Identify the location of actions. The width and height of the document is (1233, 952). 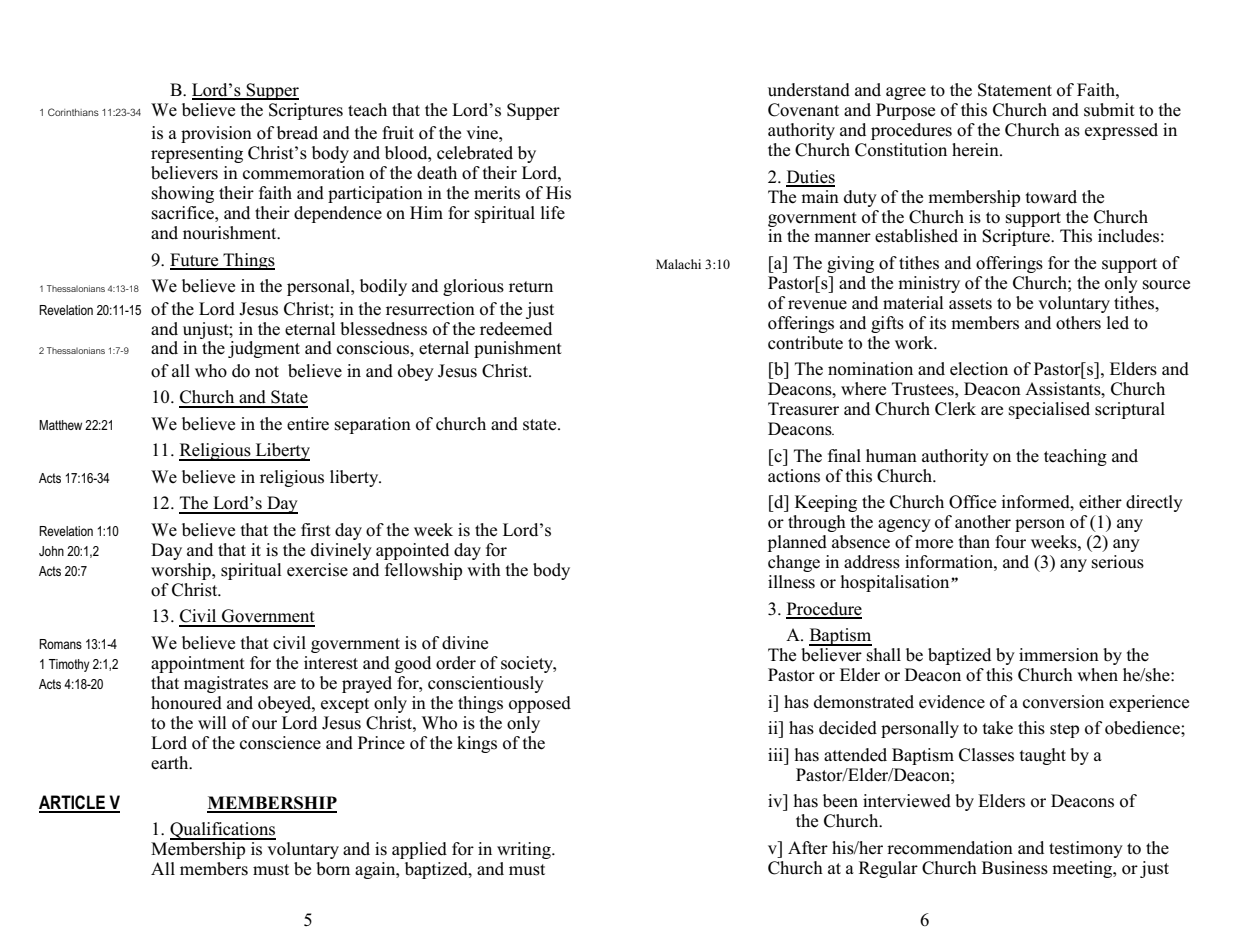
(794, 476).
